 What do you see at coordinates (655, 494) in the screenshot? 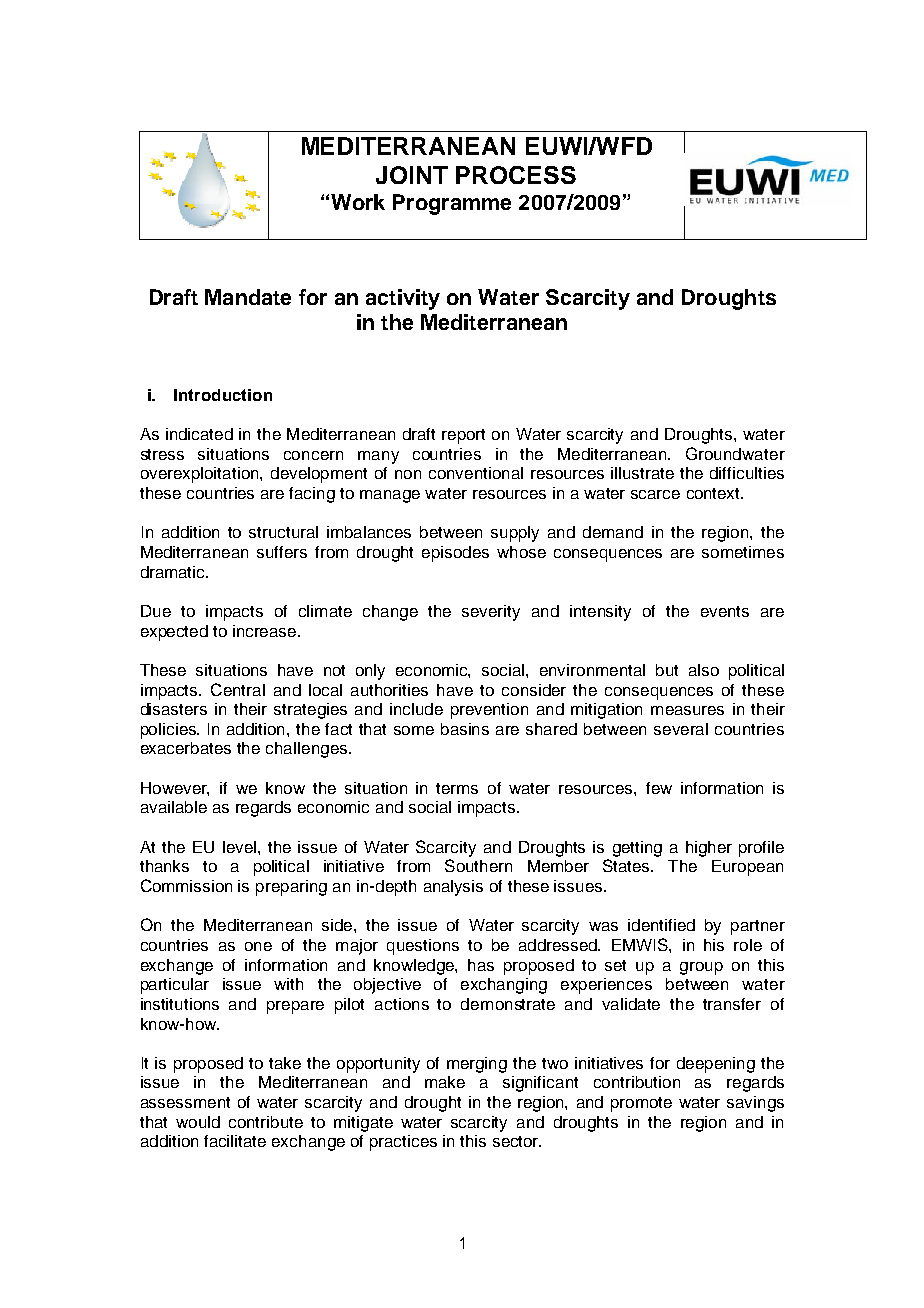
I see `scarce` at bounding box center [655, 494].
